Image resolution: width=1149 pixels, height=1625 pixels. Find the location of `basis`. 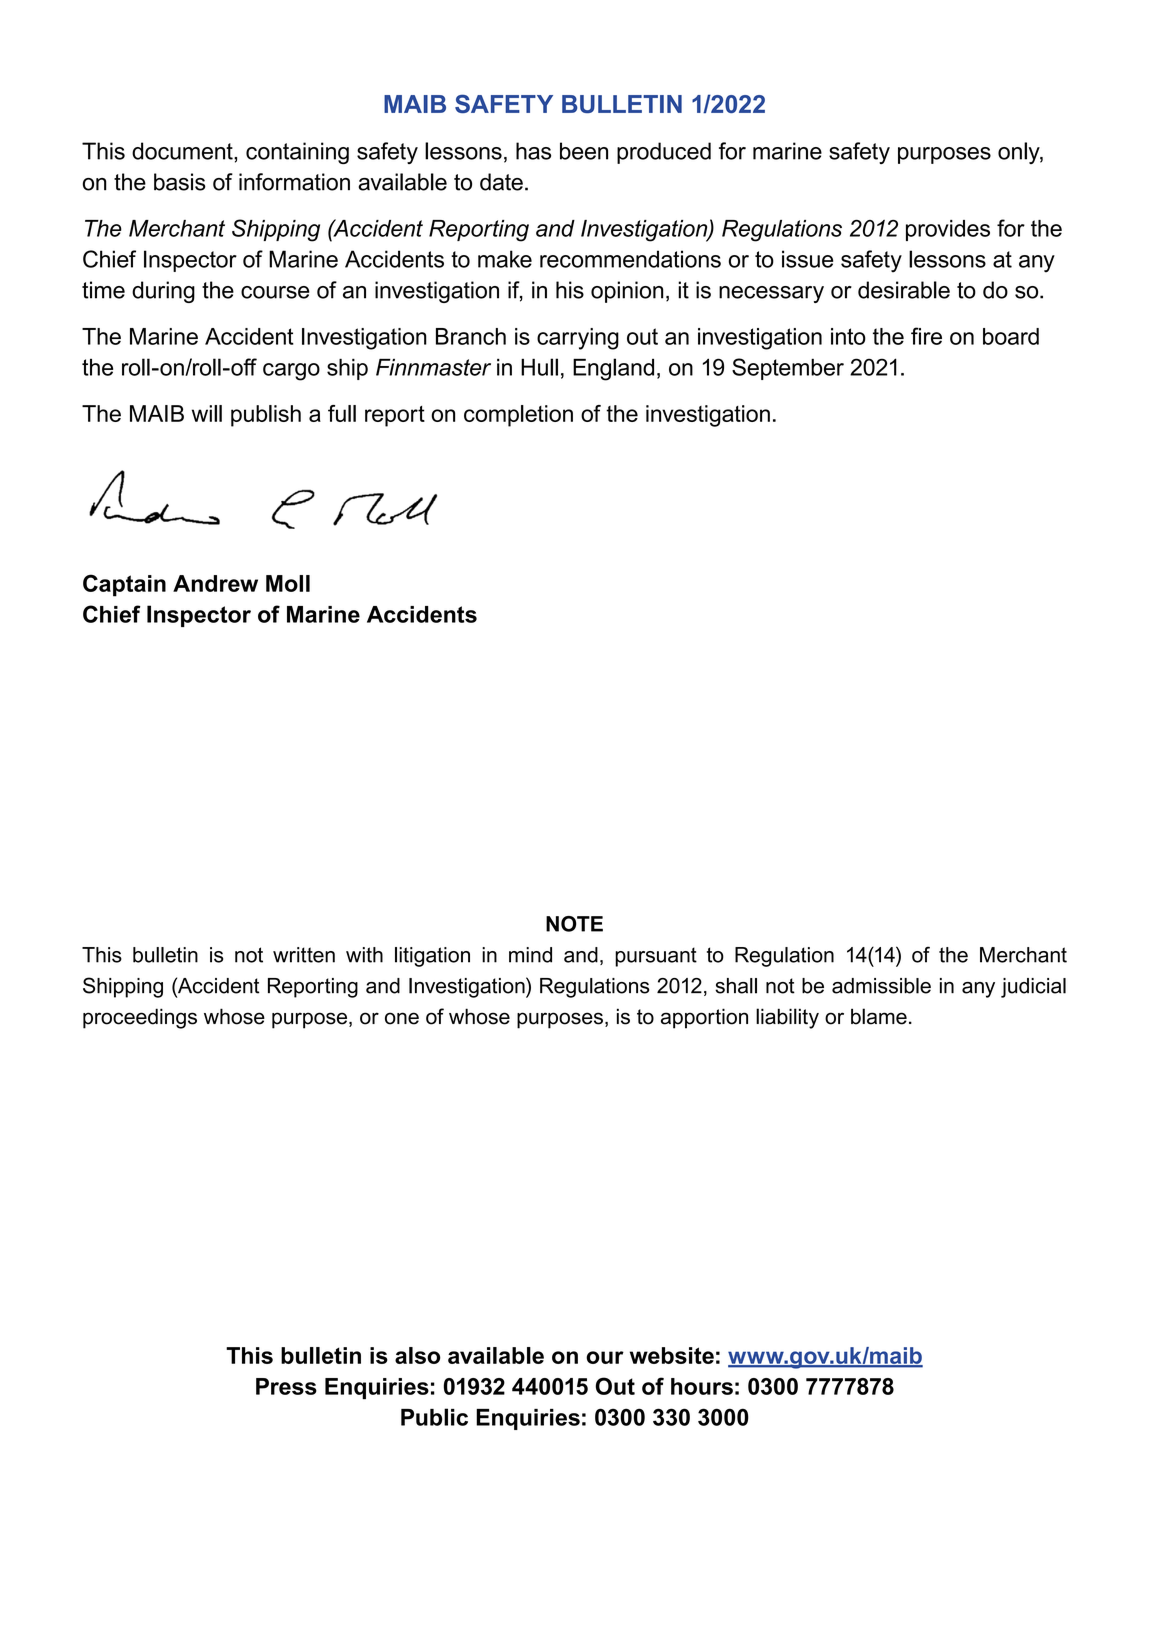

basis is located at coordinates (180, 182).
